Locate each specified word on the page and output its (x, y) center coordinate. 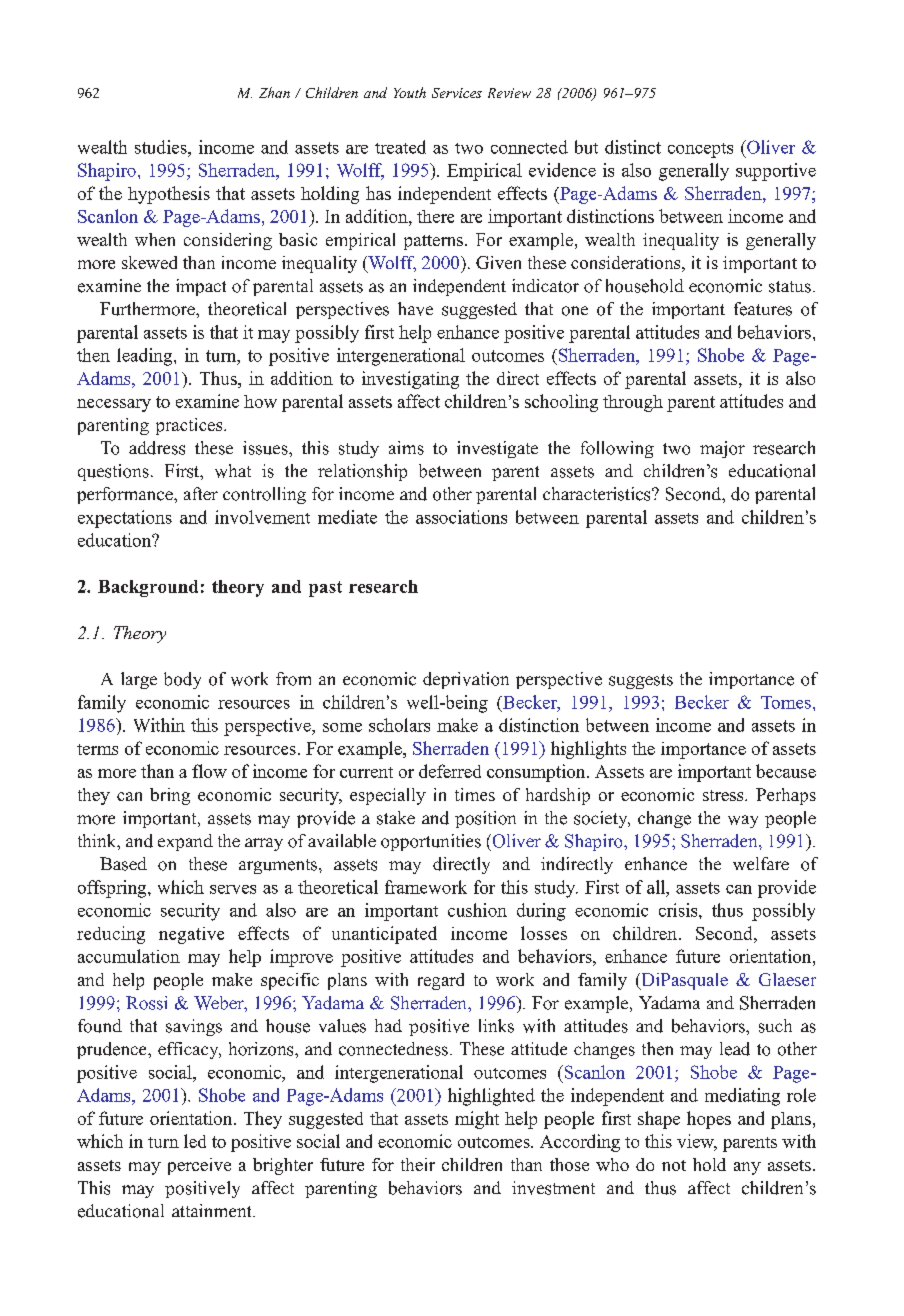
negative (191, 935)
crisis (679, 910)
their (418, 1164)
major (722, 449)
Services (457, 93)
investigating (410, 380)
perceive (199, 1166)
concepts (700, 150)
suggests (641, 681)
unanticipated (384, 935)
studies (162, 147)
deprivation (466, 680)
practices (190, 426)
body (182, 680)
